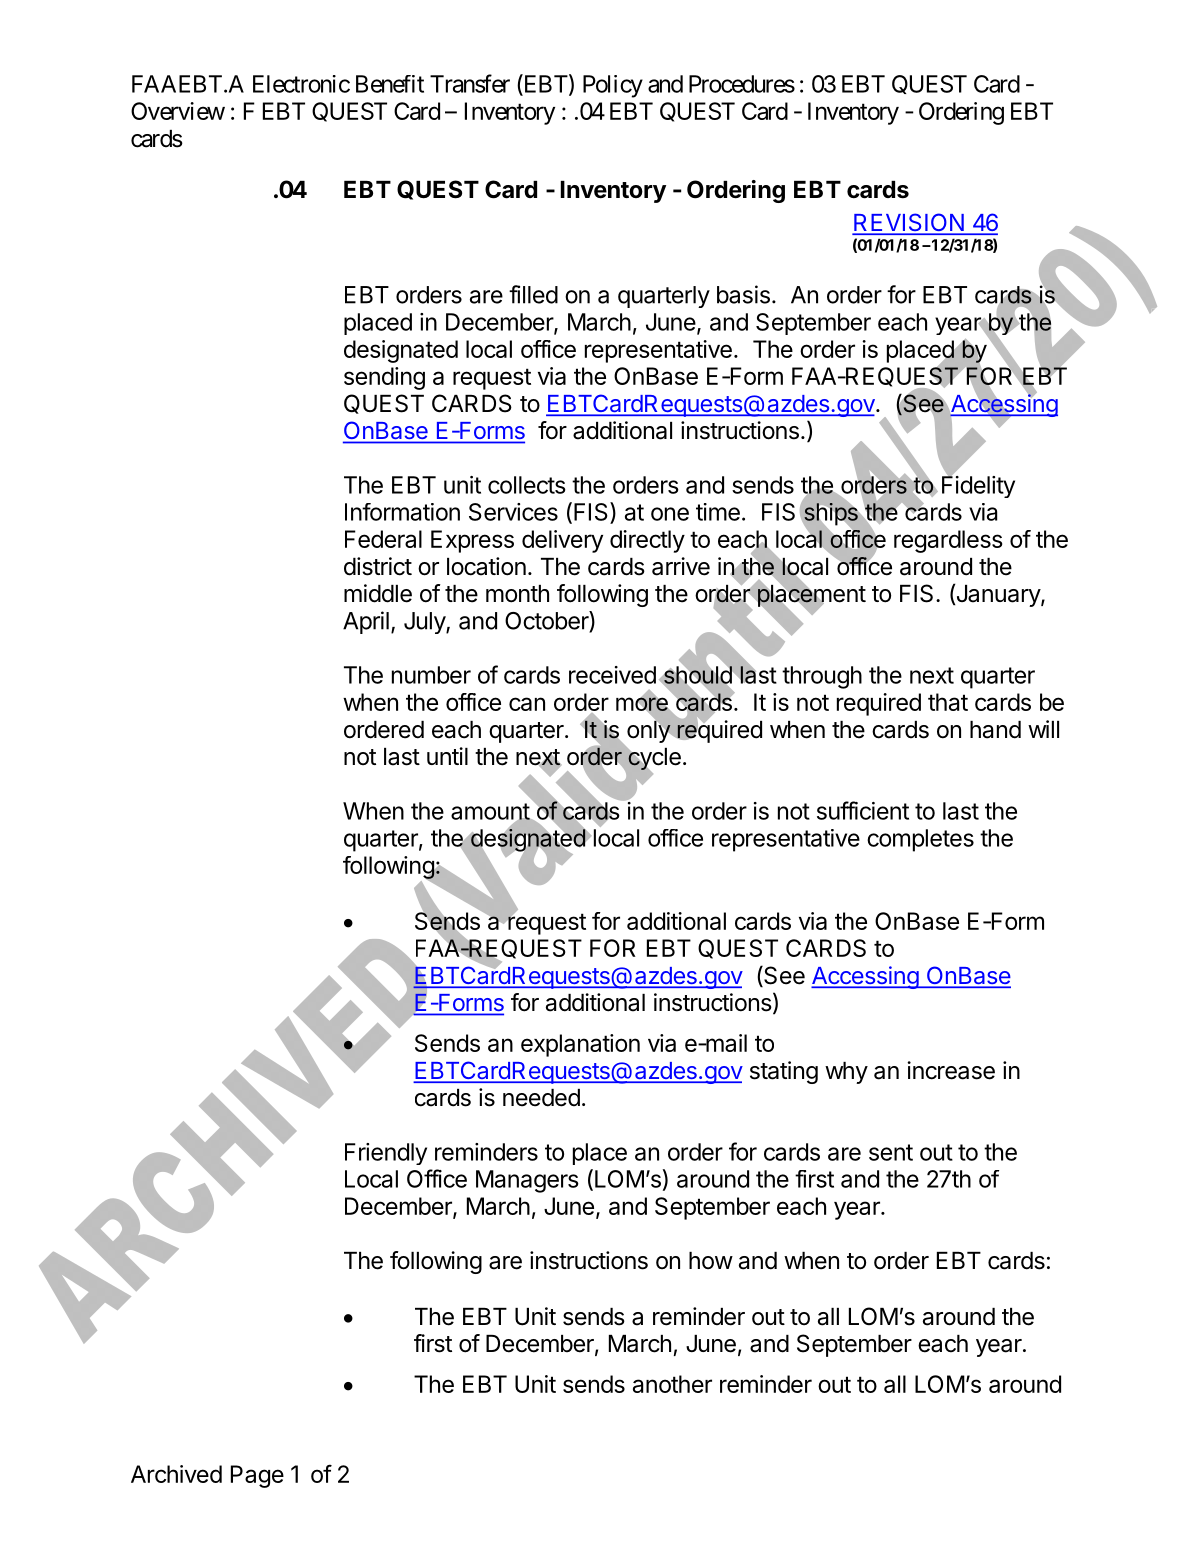 This screenshot has width=1204, height=1559. I want to click on Page, so click(257, 1476).
